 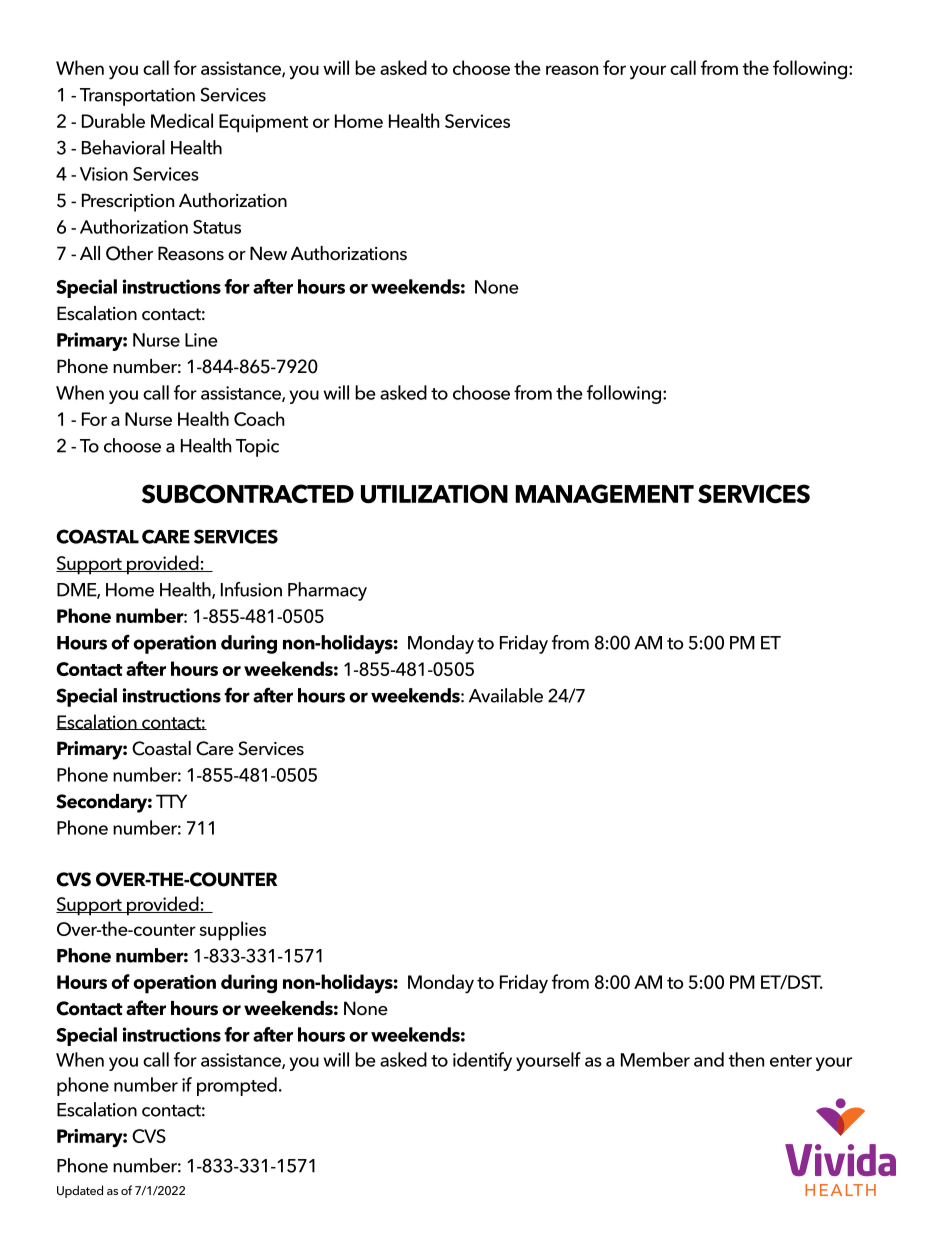 What do you see at coordinates (482, 1061) in the page?
I see `identify` at bounding box center [482, 1061].
